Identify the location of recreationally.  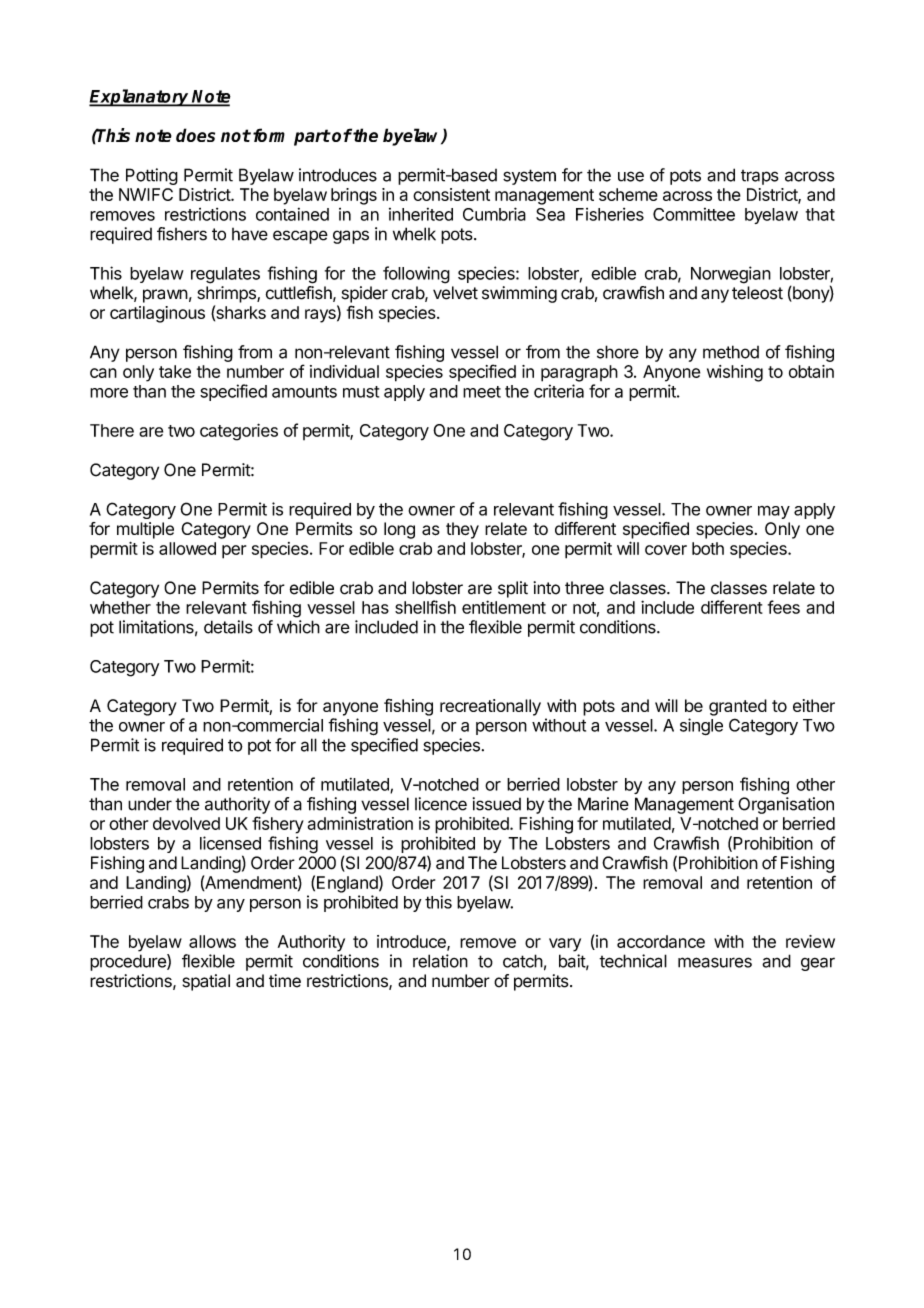
(490, 707).
